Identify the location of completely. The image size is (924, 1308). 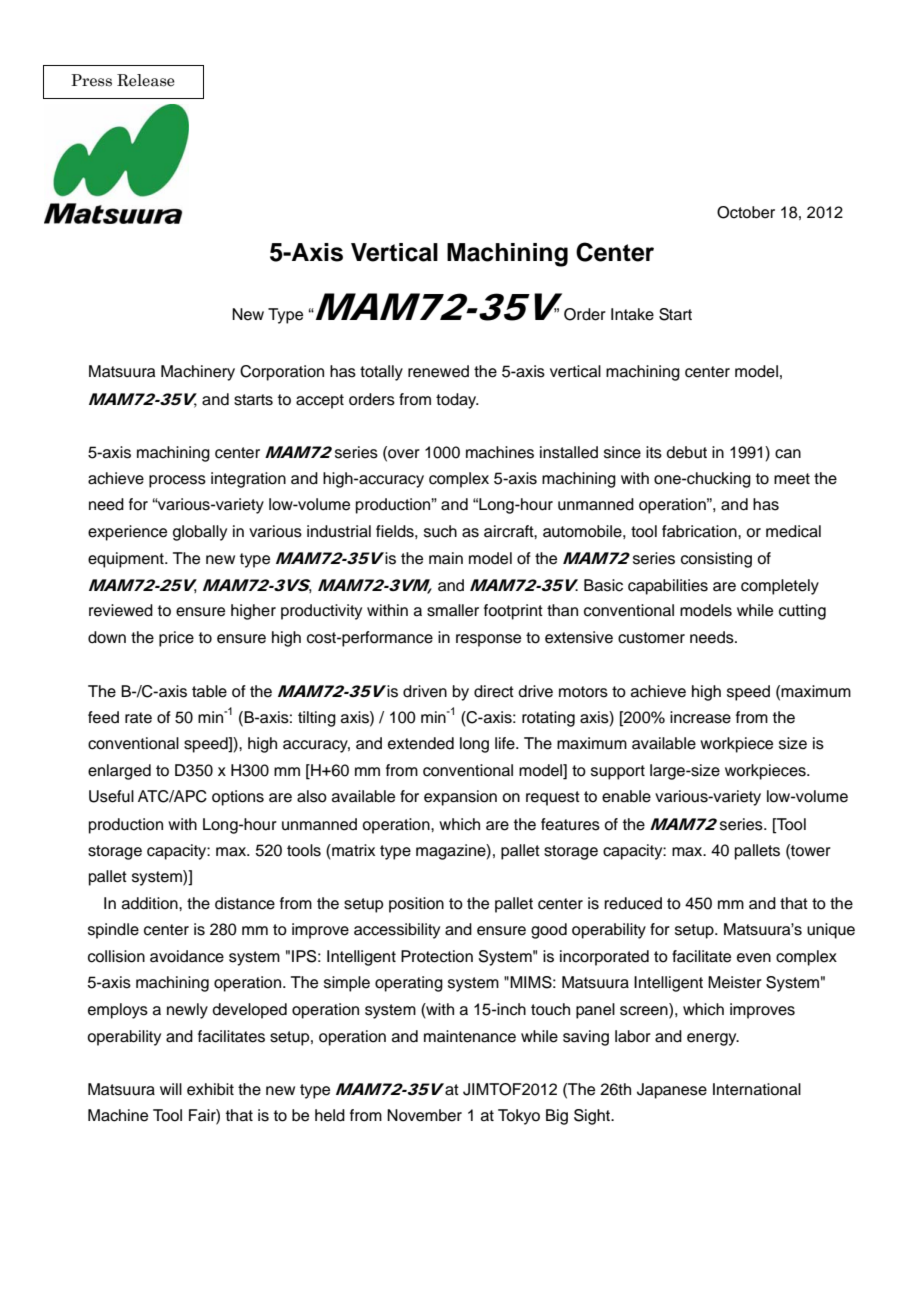
(780, 587).
